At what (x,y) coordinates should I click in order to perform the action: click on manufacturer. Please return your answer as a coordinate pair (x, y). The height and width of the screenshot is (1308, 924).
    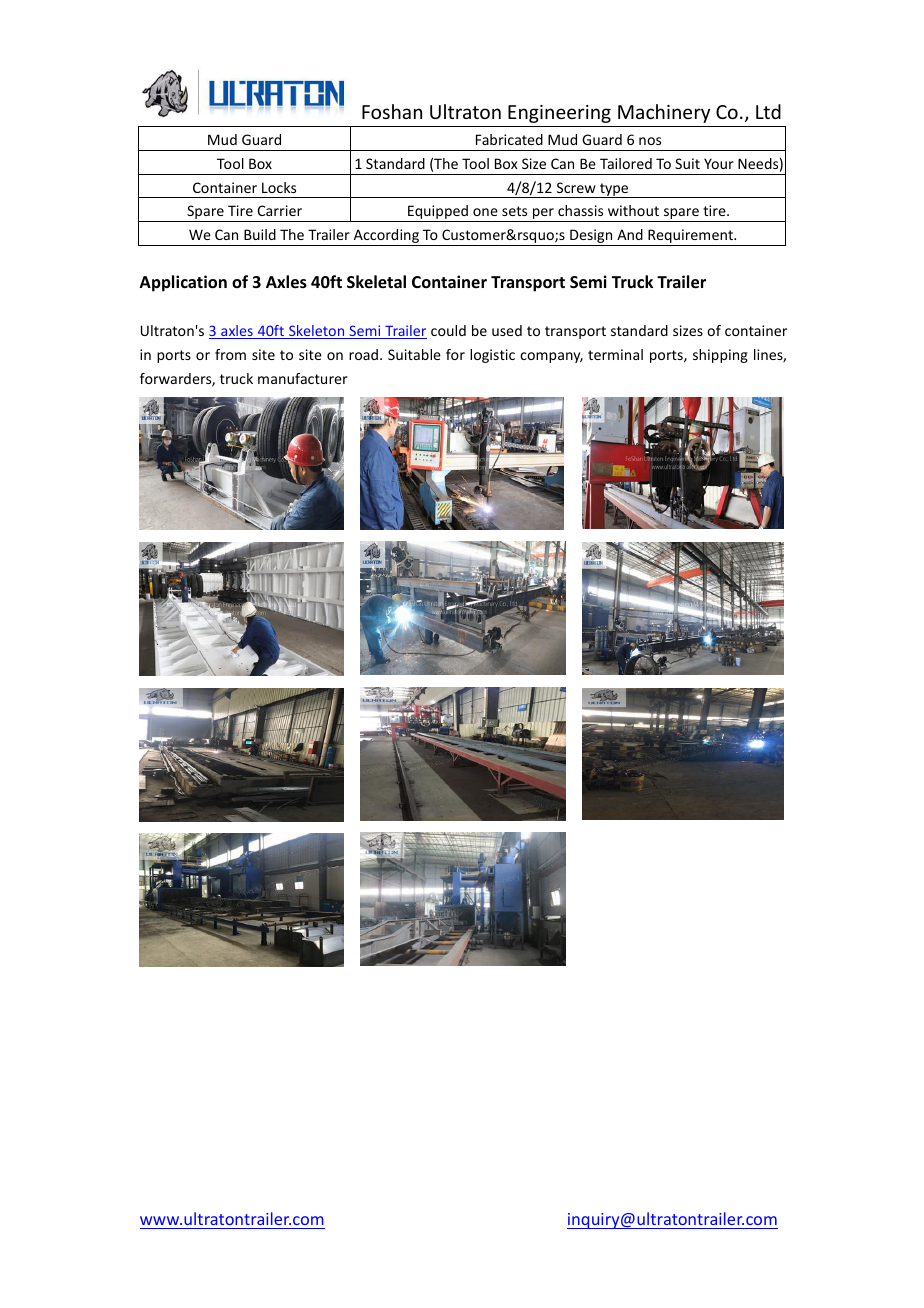
    Looking at the image, I should click on (303, 378).
